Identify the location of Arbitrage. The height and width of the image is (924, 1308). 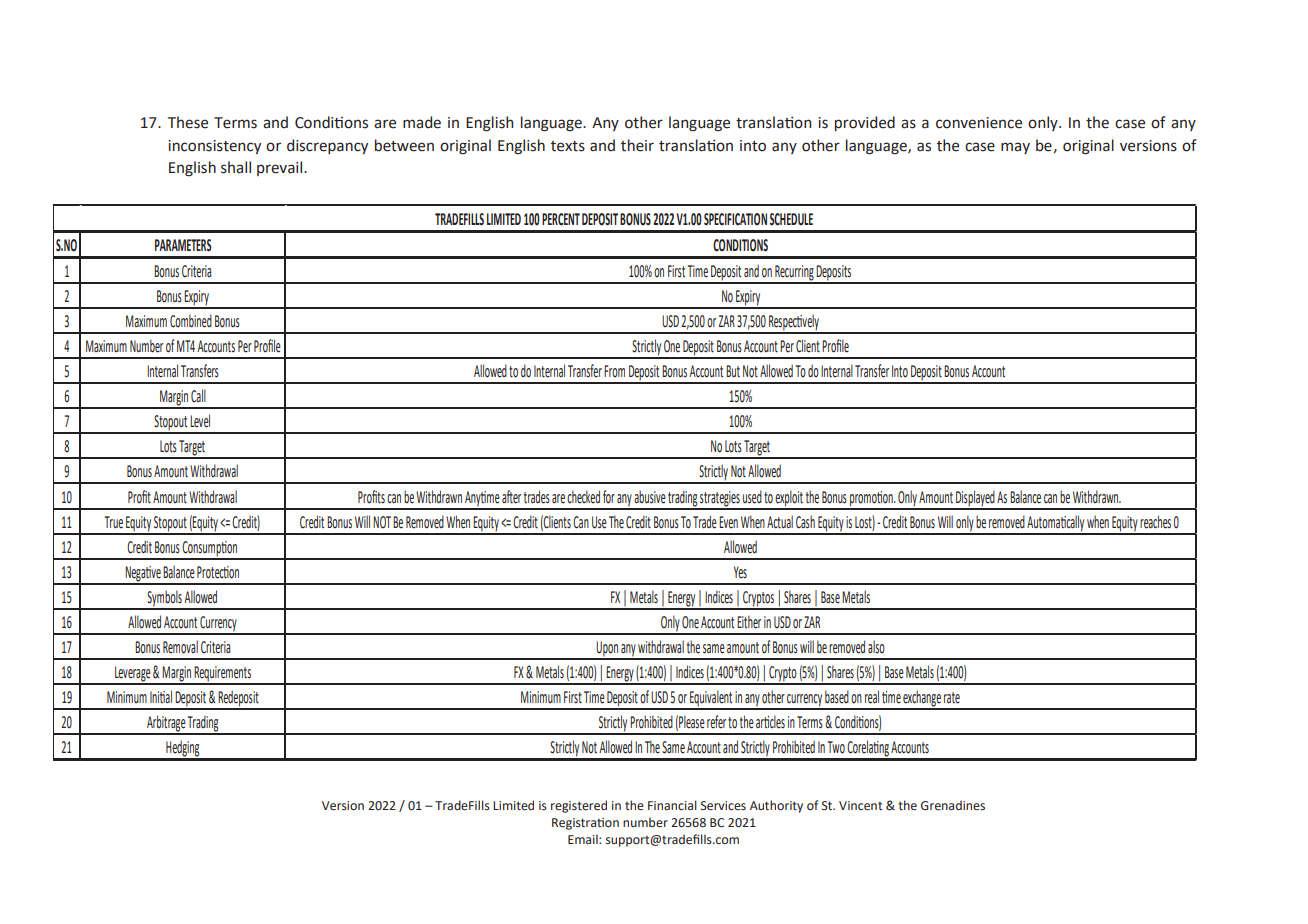
(166, 724).
